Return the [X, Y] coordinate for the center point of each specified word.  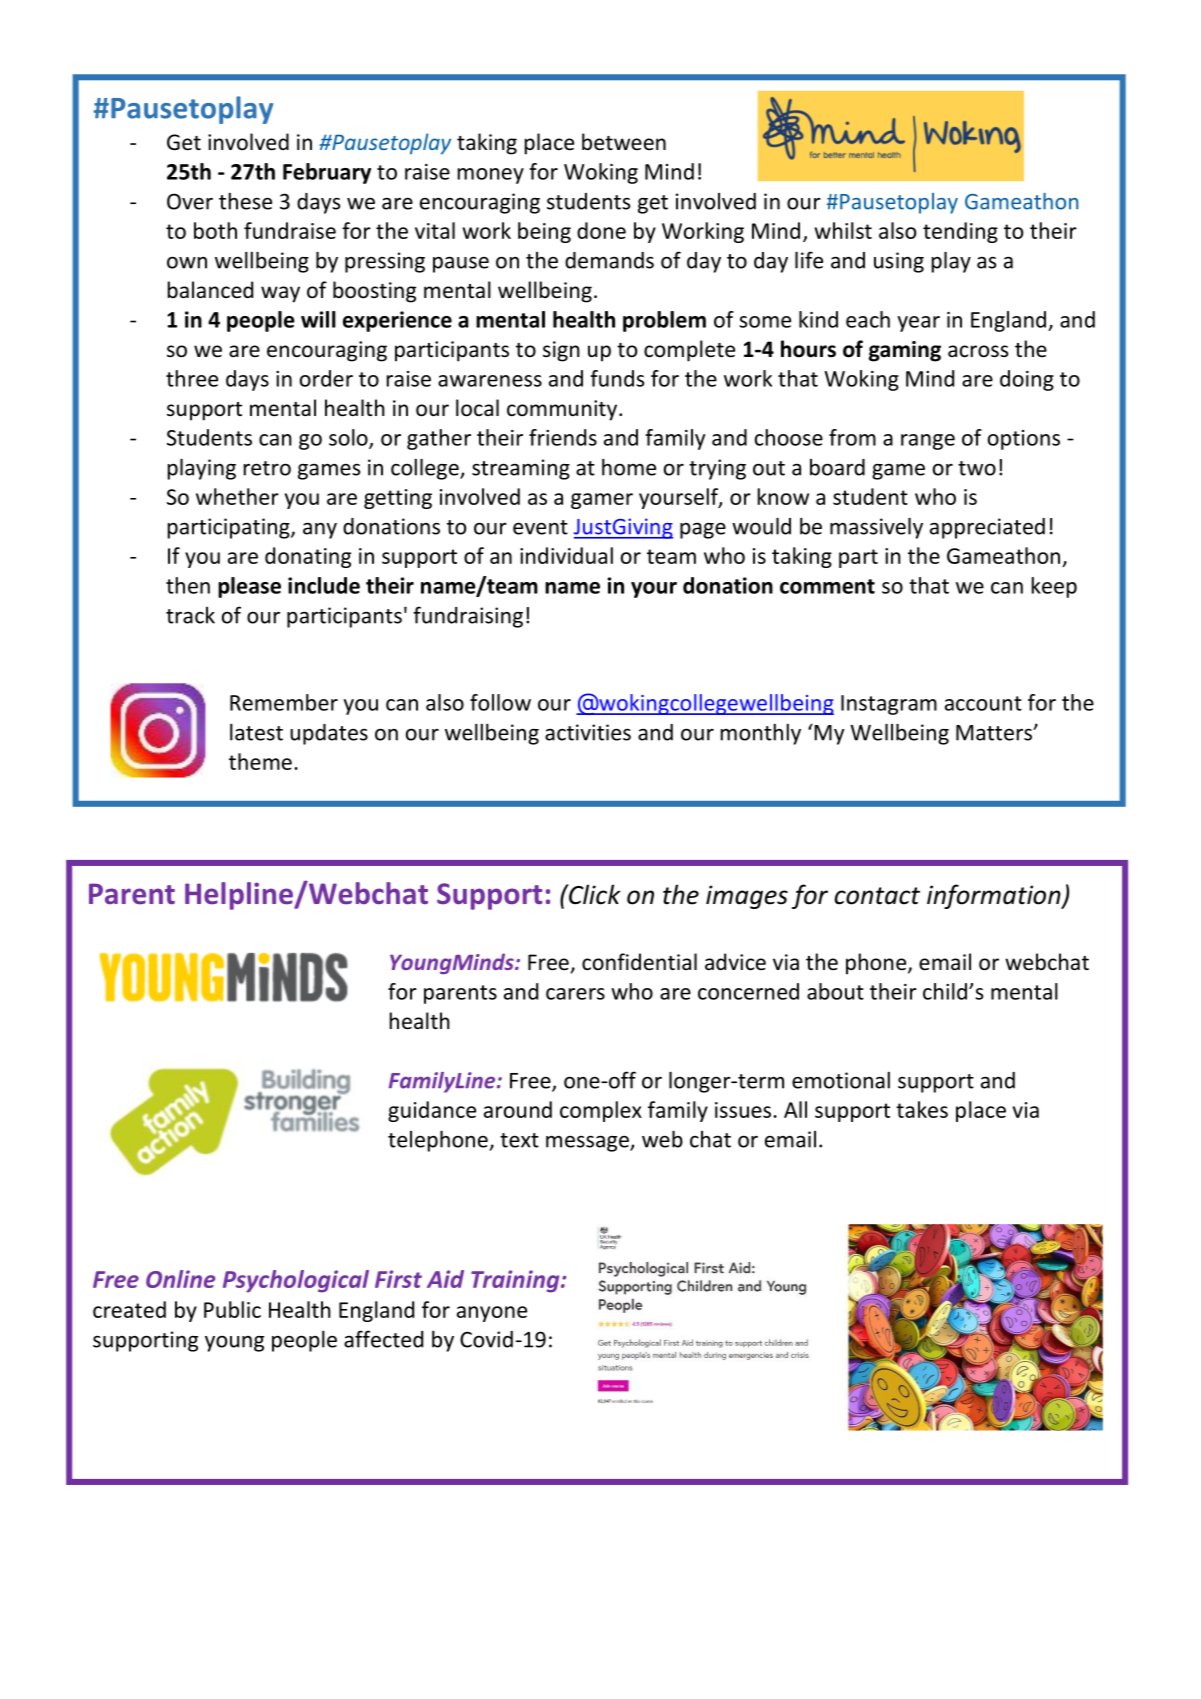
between [624, 142]
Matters [995, 733]
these [245, 201]
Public [232, 1309]
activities [588, 732]
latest [256, 732]
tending [960, 232]
